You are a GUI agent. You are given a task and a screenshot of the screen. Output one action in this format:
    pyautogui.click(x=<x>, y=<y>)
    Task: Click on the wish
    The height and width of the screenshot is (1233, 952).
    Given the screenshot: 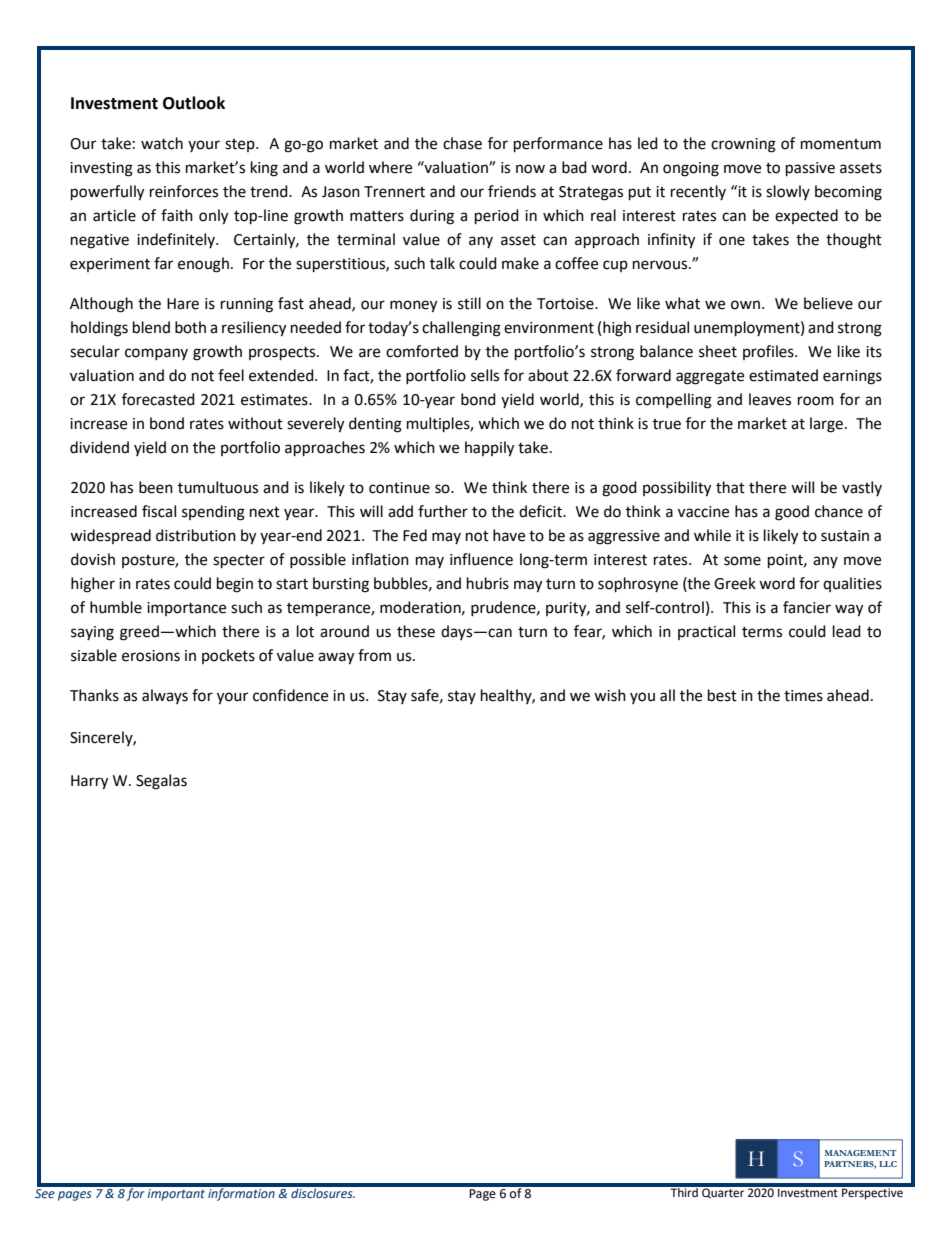 What is the action you would take?
    pyautogui.click(x=610, y=695)
